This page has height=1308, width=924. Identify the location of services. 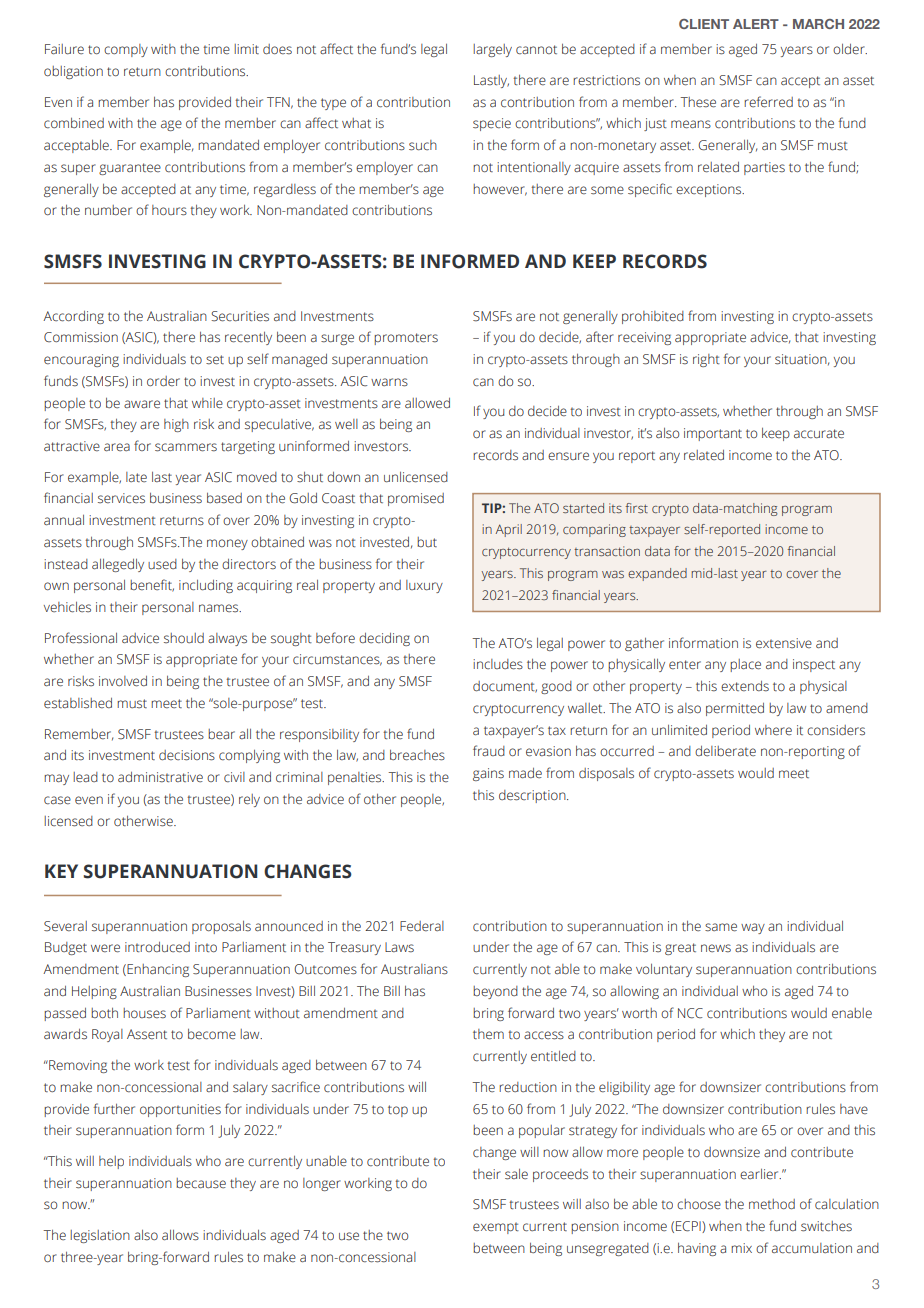
(121, 498).
